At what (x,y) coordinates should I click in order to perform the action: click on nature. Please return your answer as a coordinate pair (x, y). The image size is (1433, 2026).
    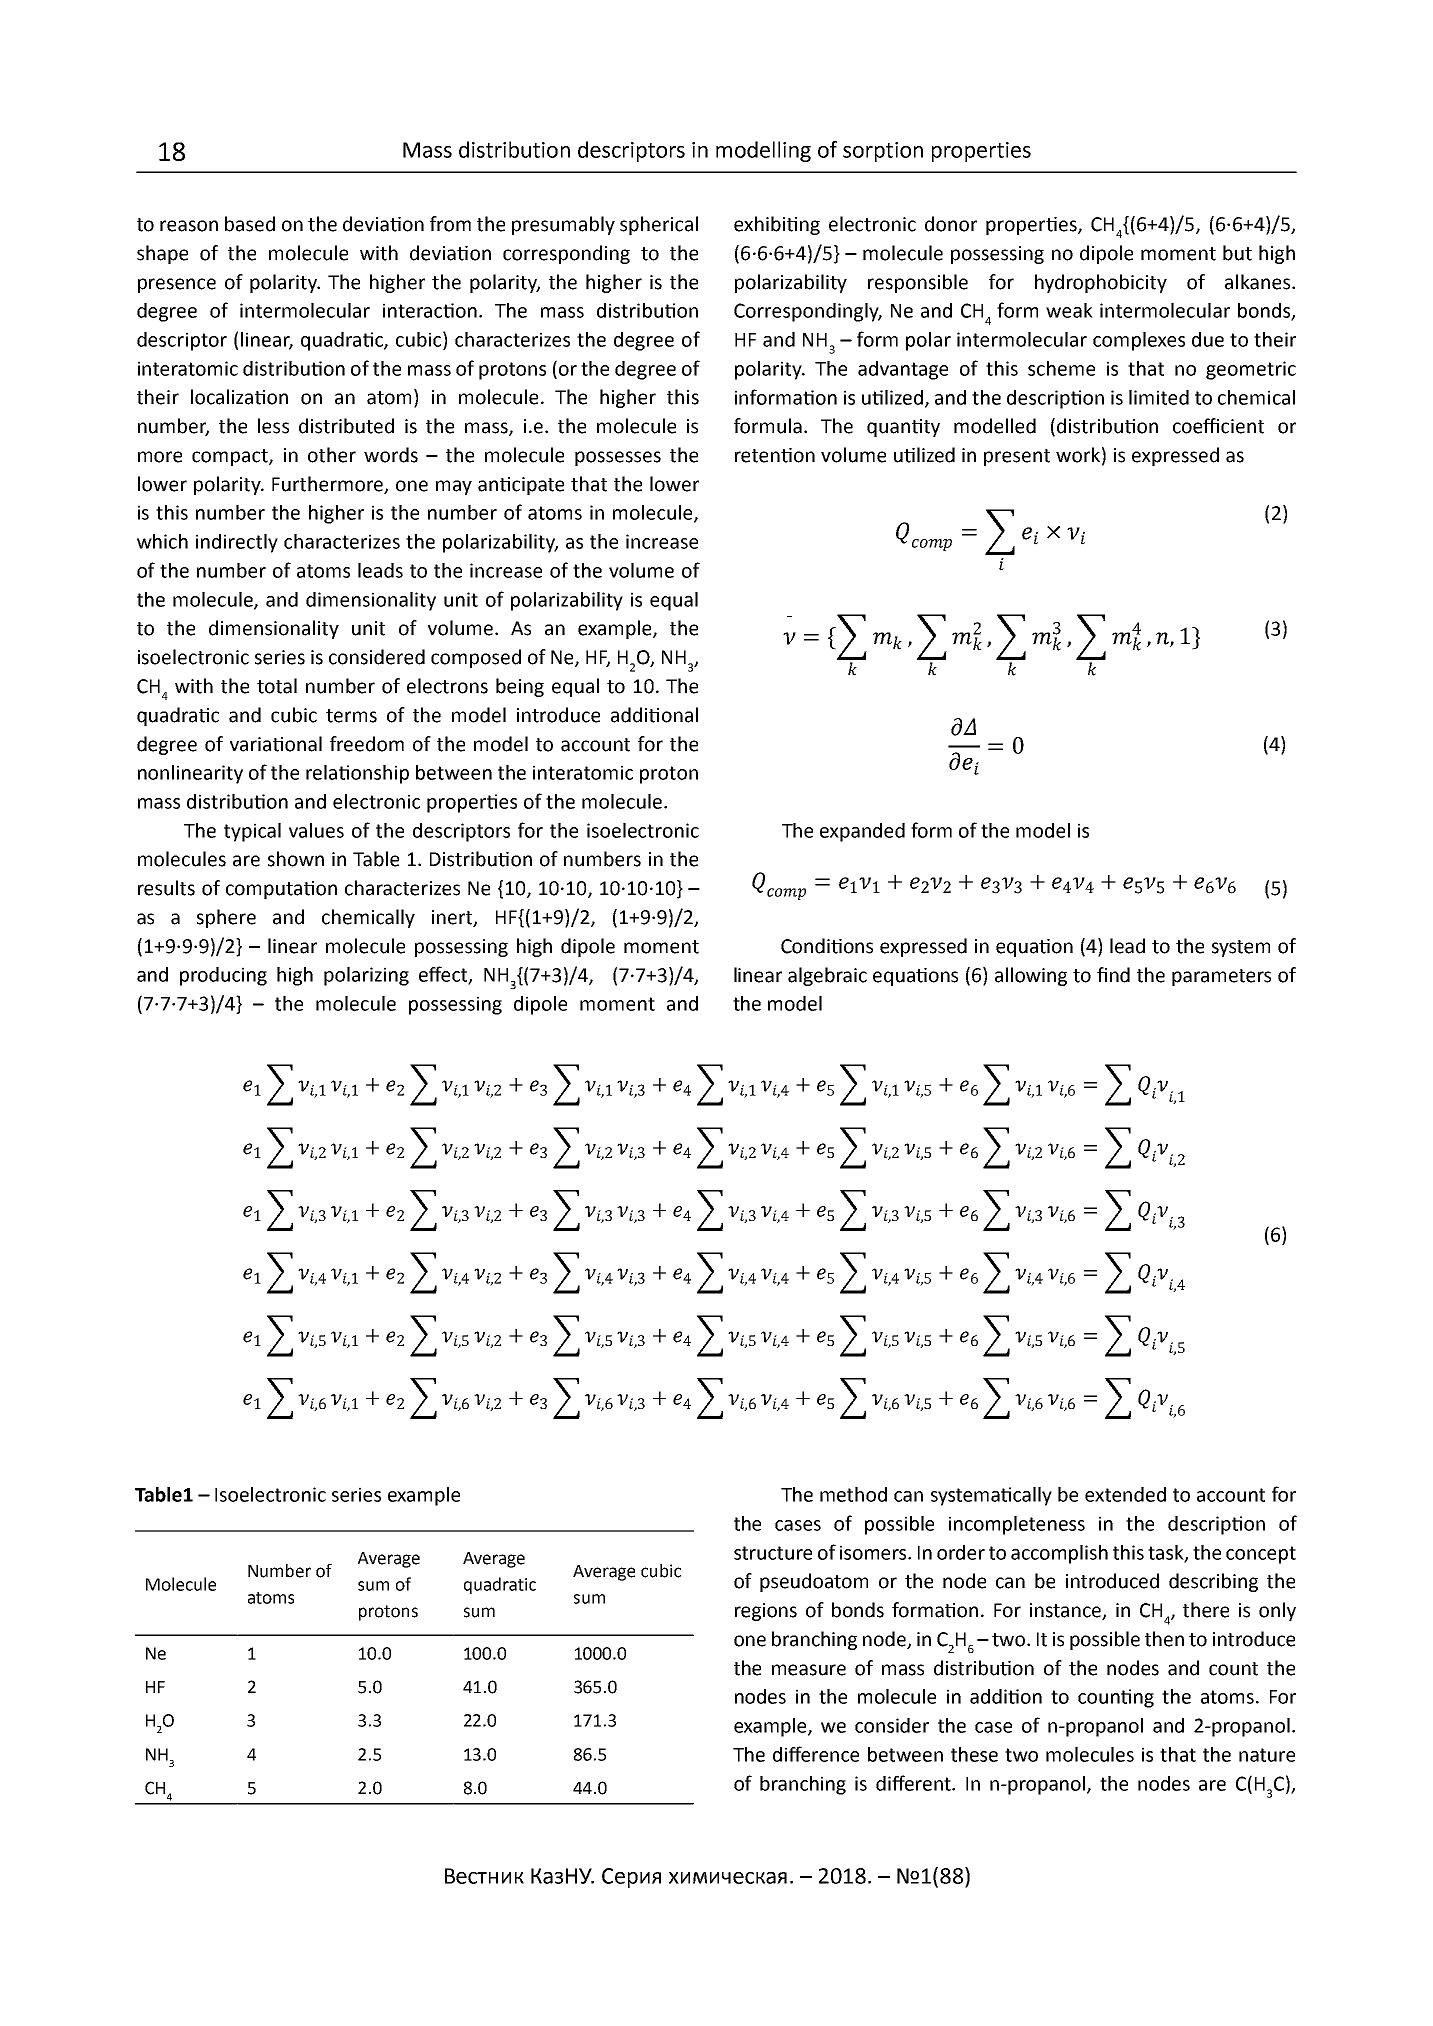
    Looking at the image, I should click on (1267, 1755).
